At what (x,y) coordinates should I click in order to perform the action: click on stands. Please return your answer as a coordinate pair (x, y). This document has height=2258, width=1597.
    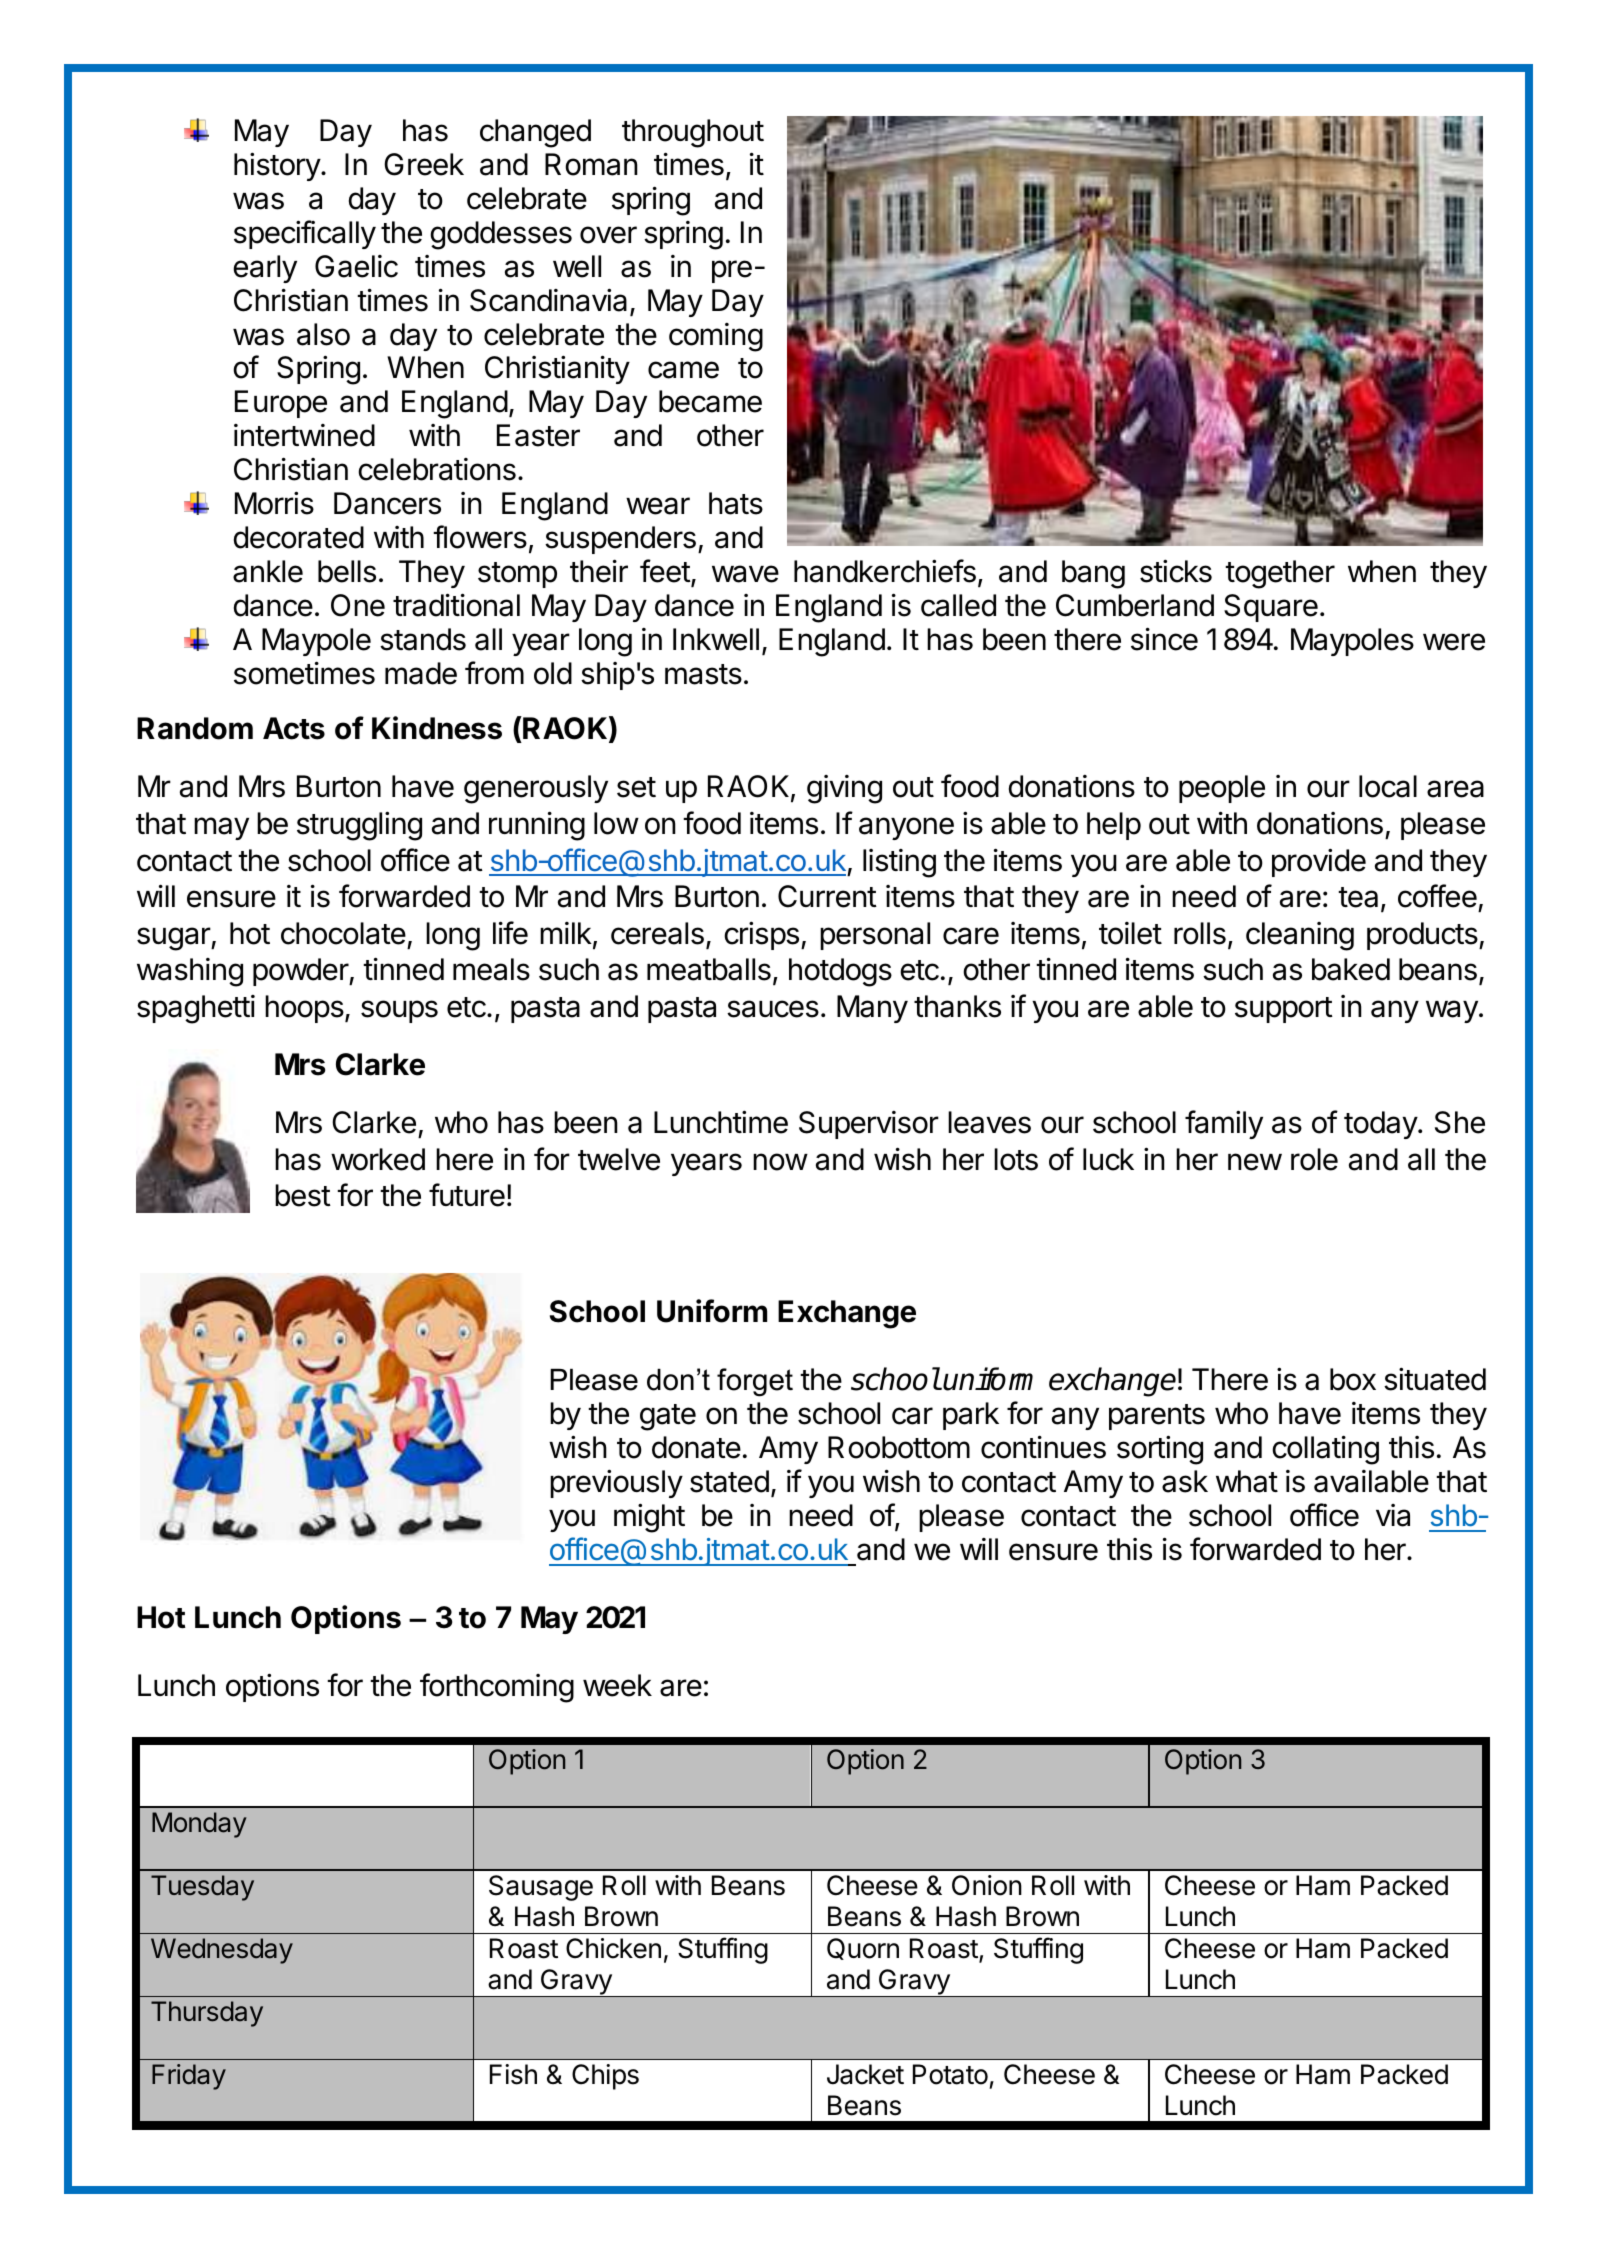
    Looking at the image, I should click on (423, 639).
